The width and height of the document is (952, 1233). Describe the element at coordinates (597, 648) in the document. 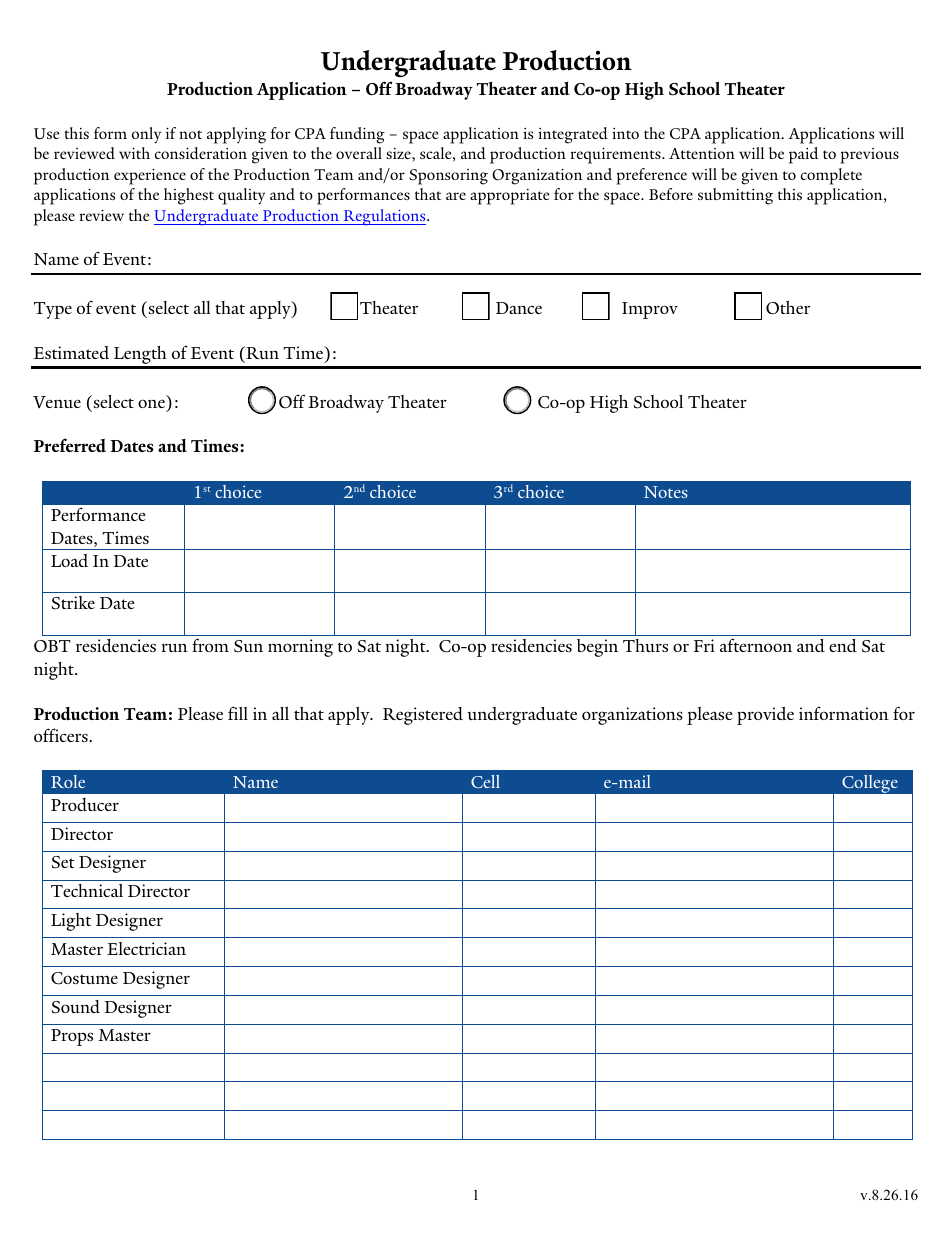

I see `begin` at that location.
